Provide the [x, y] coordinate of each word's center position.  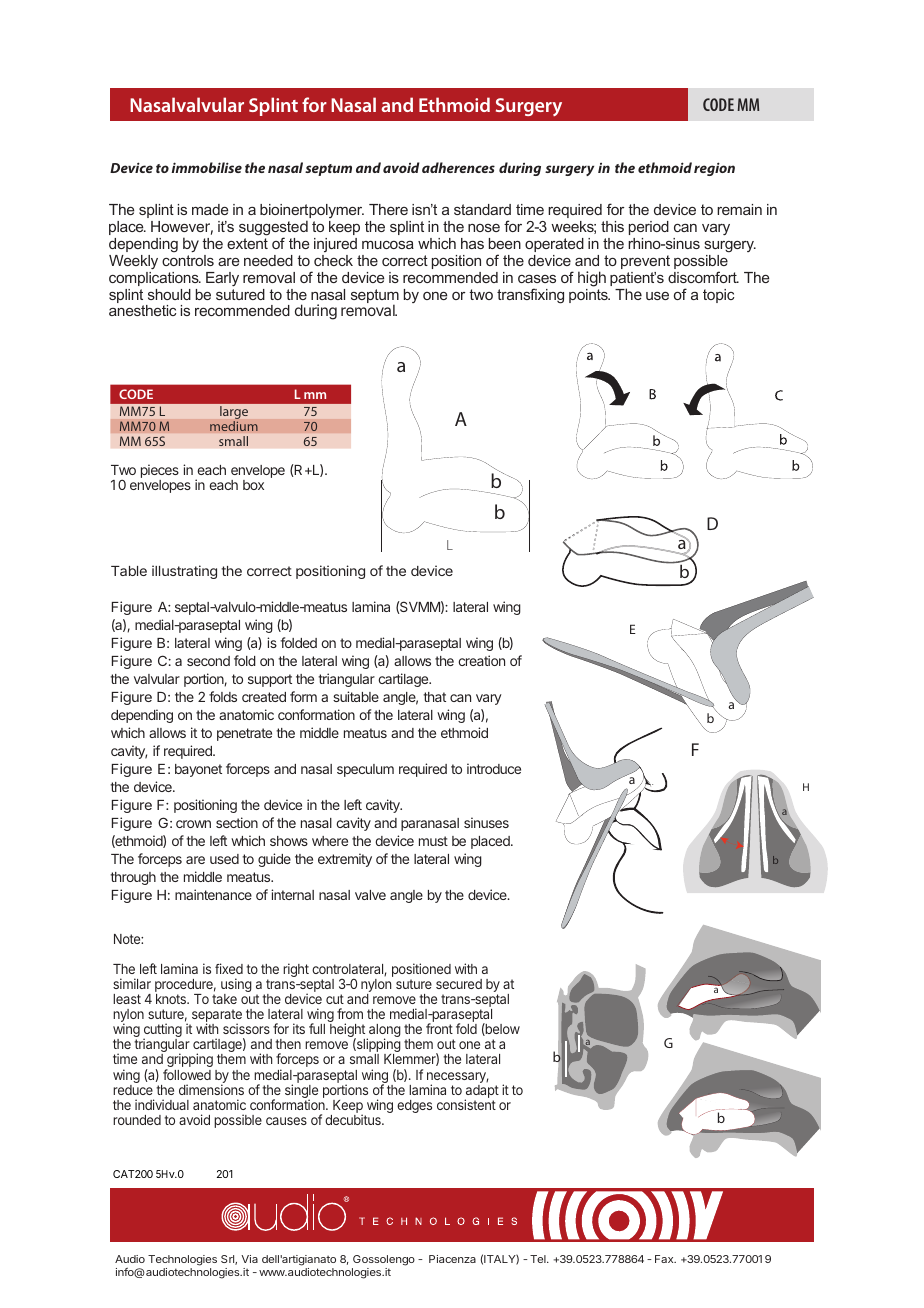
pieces [160, 472]
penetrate [244, 734]
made [210, 209]
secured [459, 984]
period [649, 228]
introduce [494, 768]
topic [718, 296]
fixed [229, 968]
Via [249, 1259]
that [434, 697]
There [388, 209]
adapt [481, 1093]
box [253, 485]
